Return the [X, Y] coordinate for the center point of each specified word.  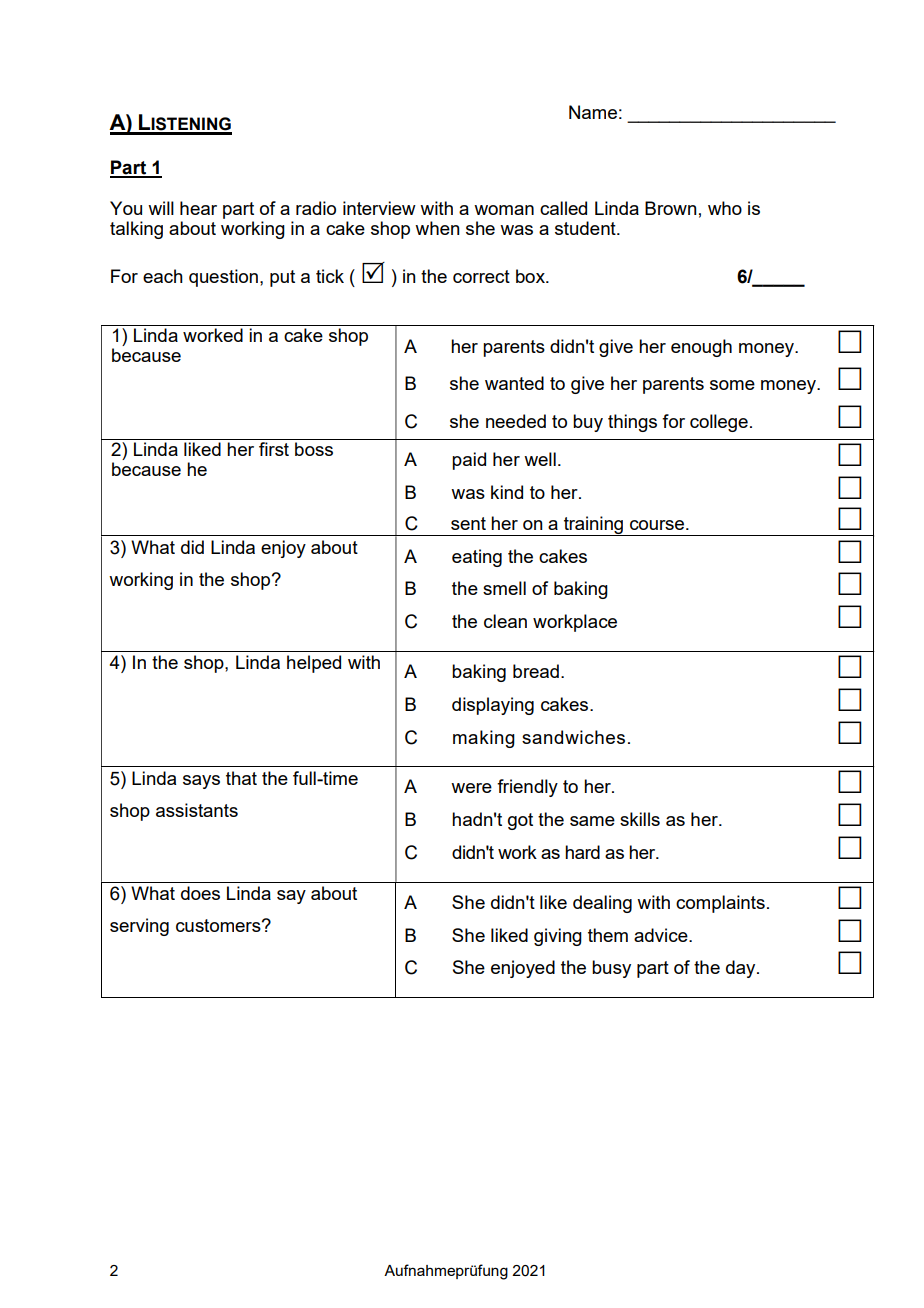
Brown [671, 208]
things [632, 423]
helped [314, 664]
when [437, 228]
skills [640, 819]
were [471, 788]
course [657, 525]
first [274, 449]
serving [139, 927]
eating [477, 558]
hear [198, 208]
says [201, 782]
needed [516, 421]
